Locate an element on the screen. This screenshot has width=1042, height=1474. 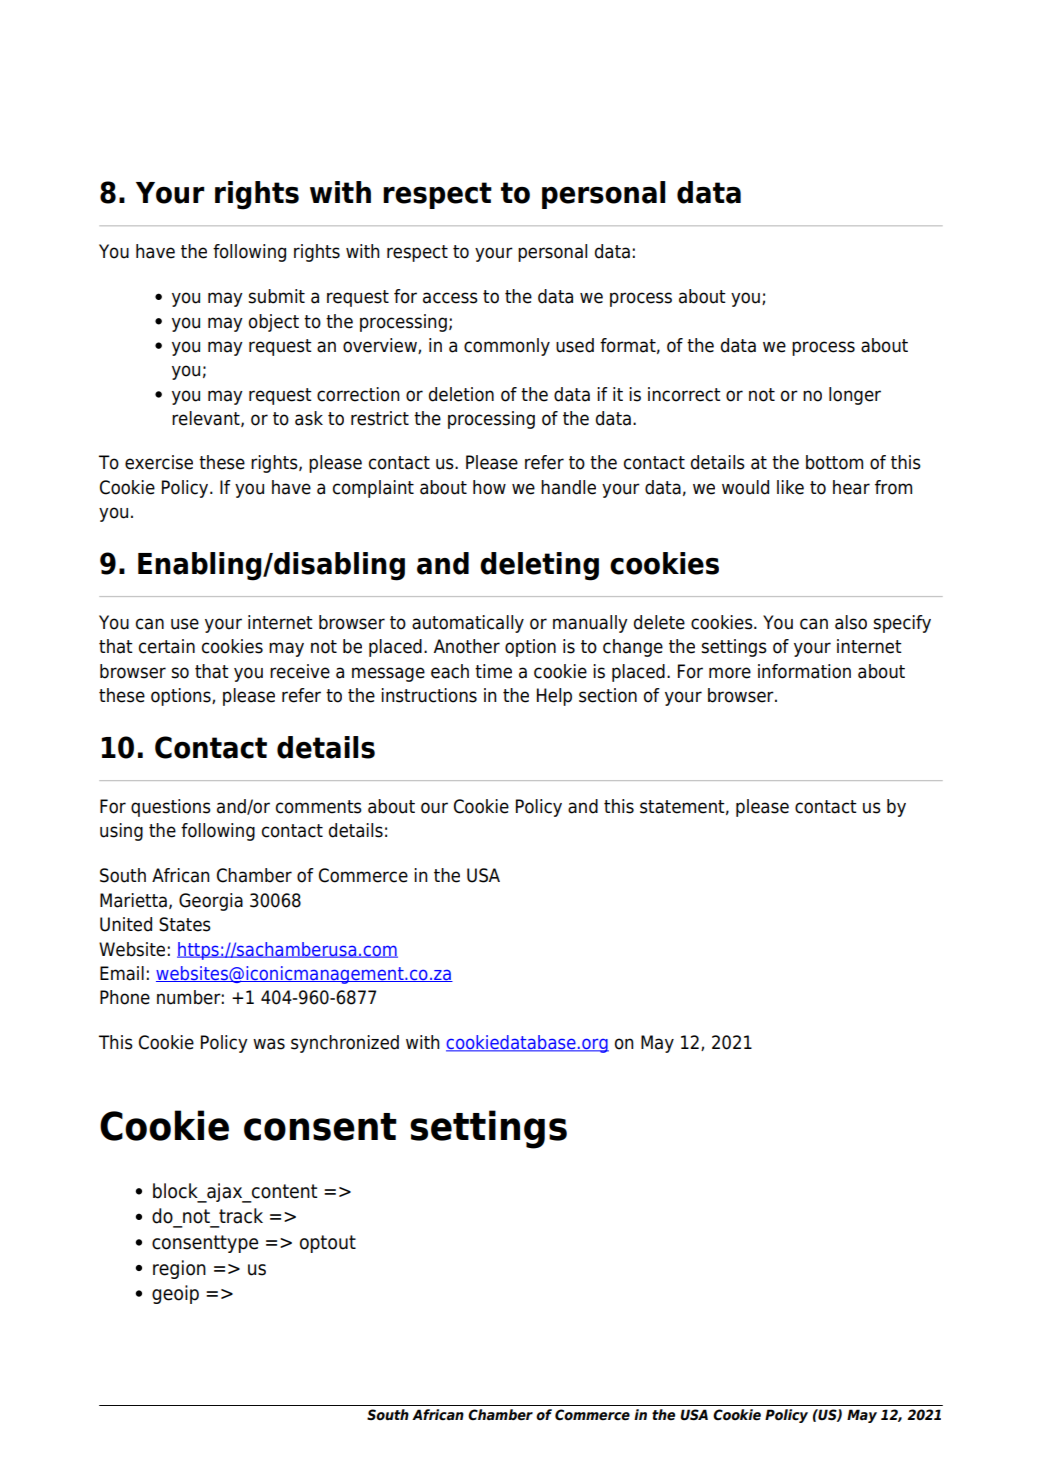
commonly is located at coordinates (507, 347).
